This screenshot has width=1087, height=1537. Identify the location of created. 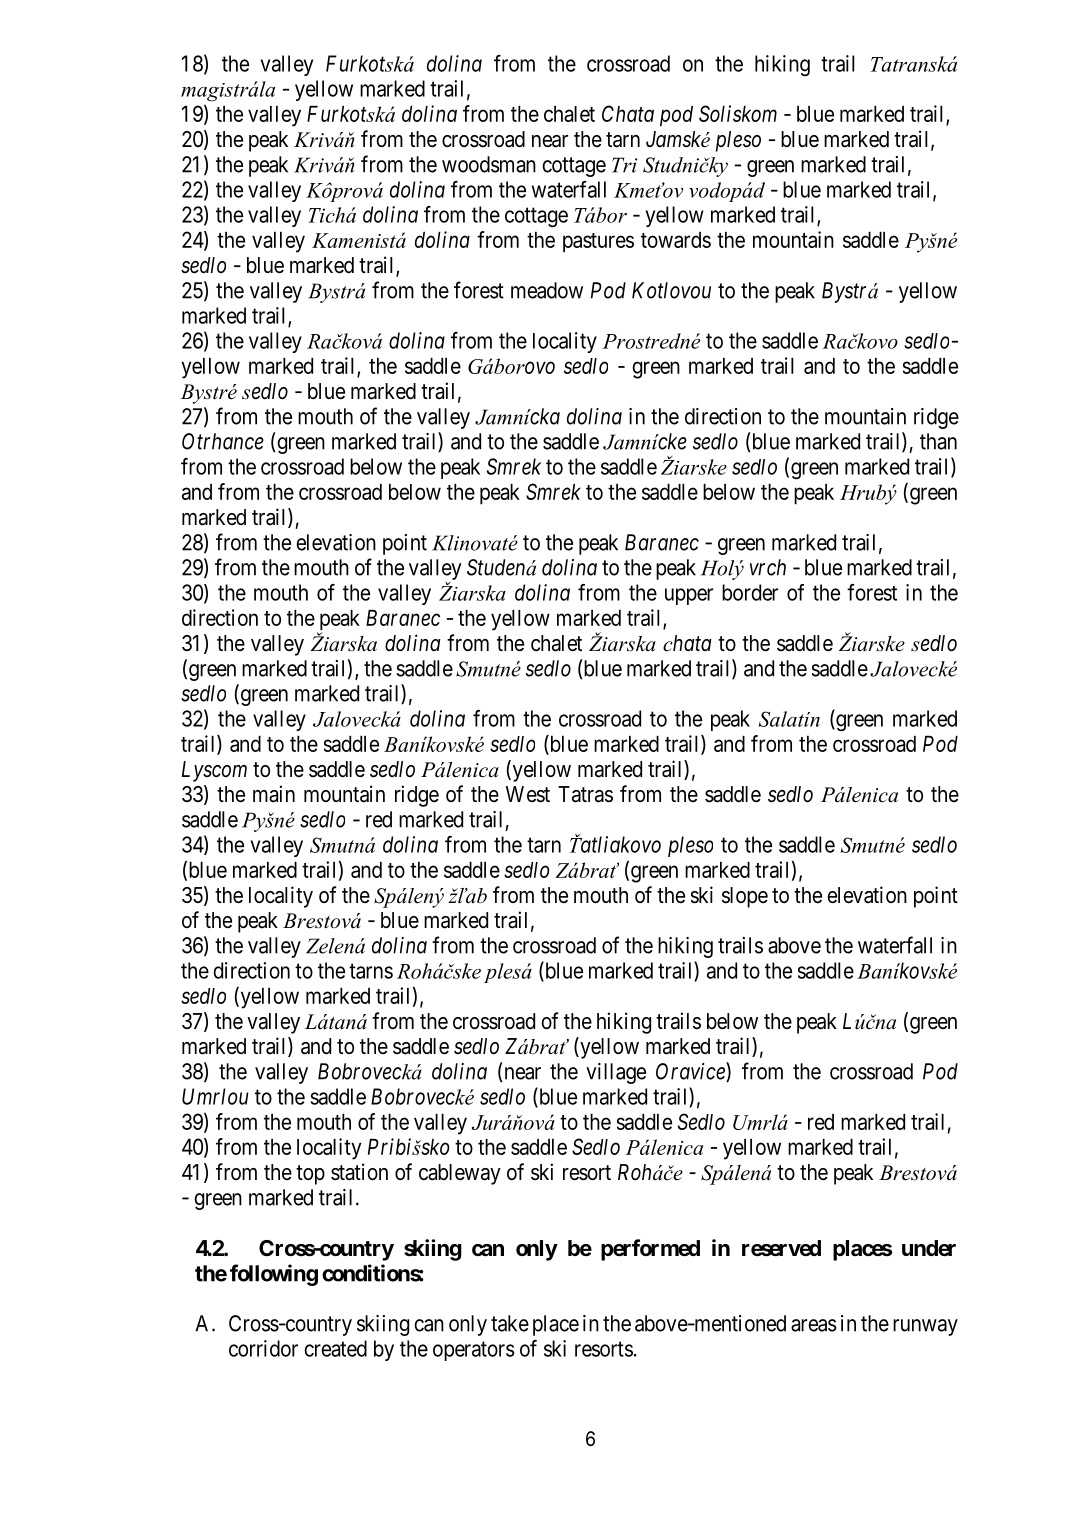
(335, 1348).
